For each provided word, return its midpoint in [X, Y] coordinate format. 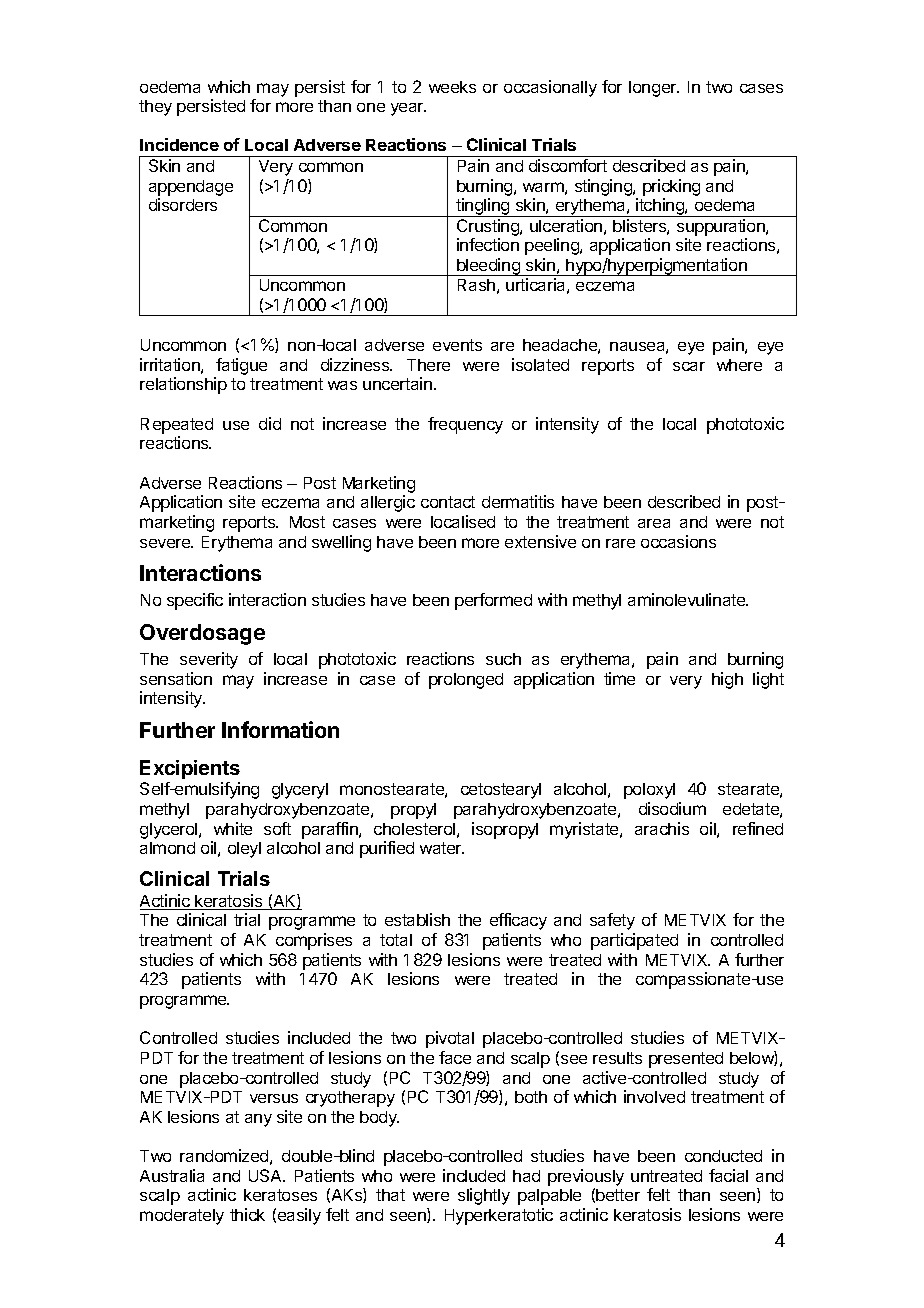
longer [654, 89]
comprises [314, 941]
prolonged [466, 681]
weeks [452, 87]
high [727, 680]
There [428, 365]
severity [209, 660]
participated [634, 941]
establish [417, 919]
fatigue [241, 366]
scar [689, 366]
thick [247, 1214]
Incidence [179, 144]
